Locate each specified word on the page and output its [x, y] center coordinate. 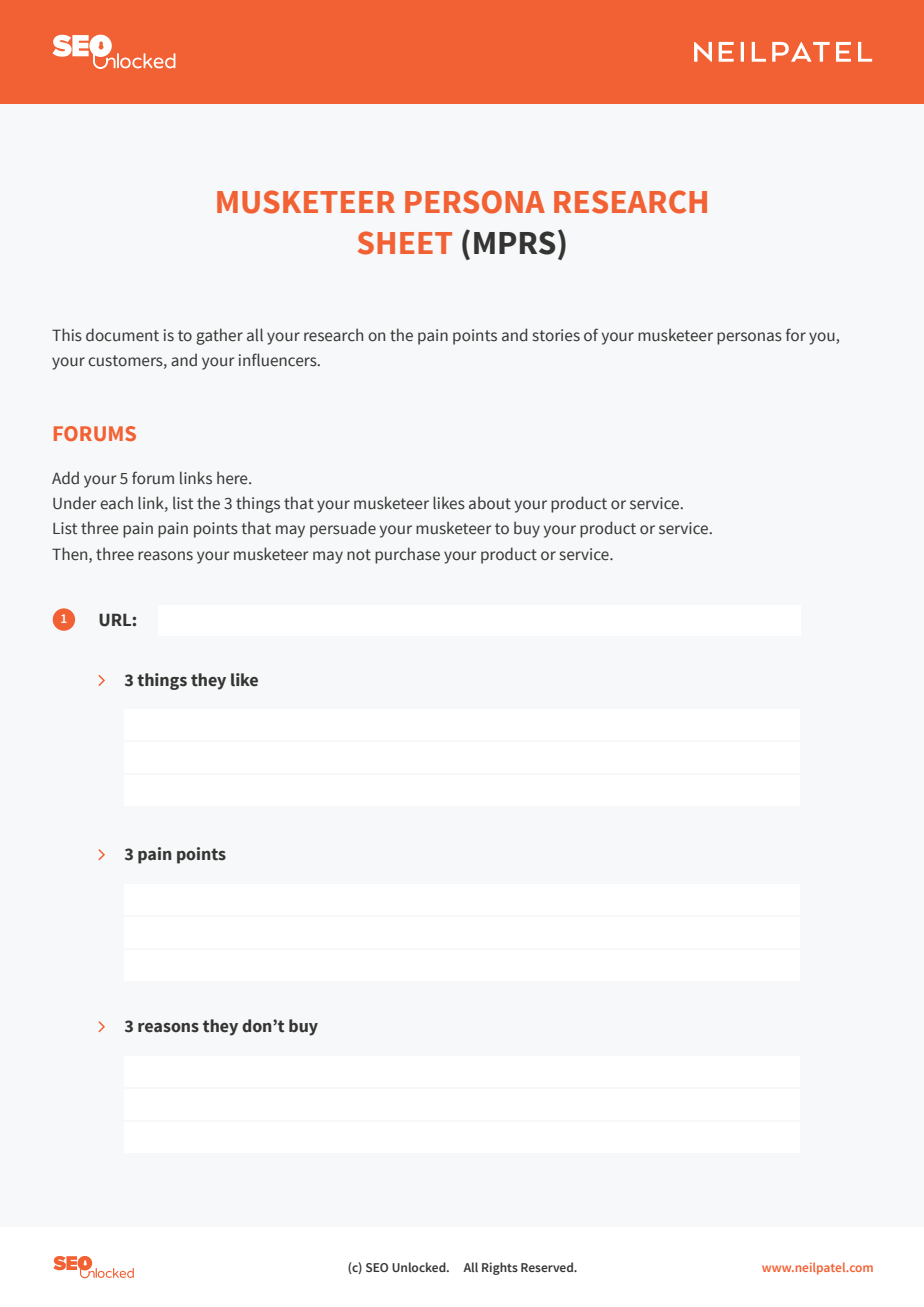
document [122, 335]
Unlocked [420, 1267]
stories [556, 335]
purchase [407, 555]
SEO [377, 1267]
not [359, 555]
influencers [279, 360]
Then [71, 554]
